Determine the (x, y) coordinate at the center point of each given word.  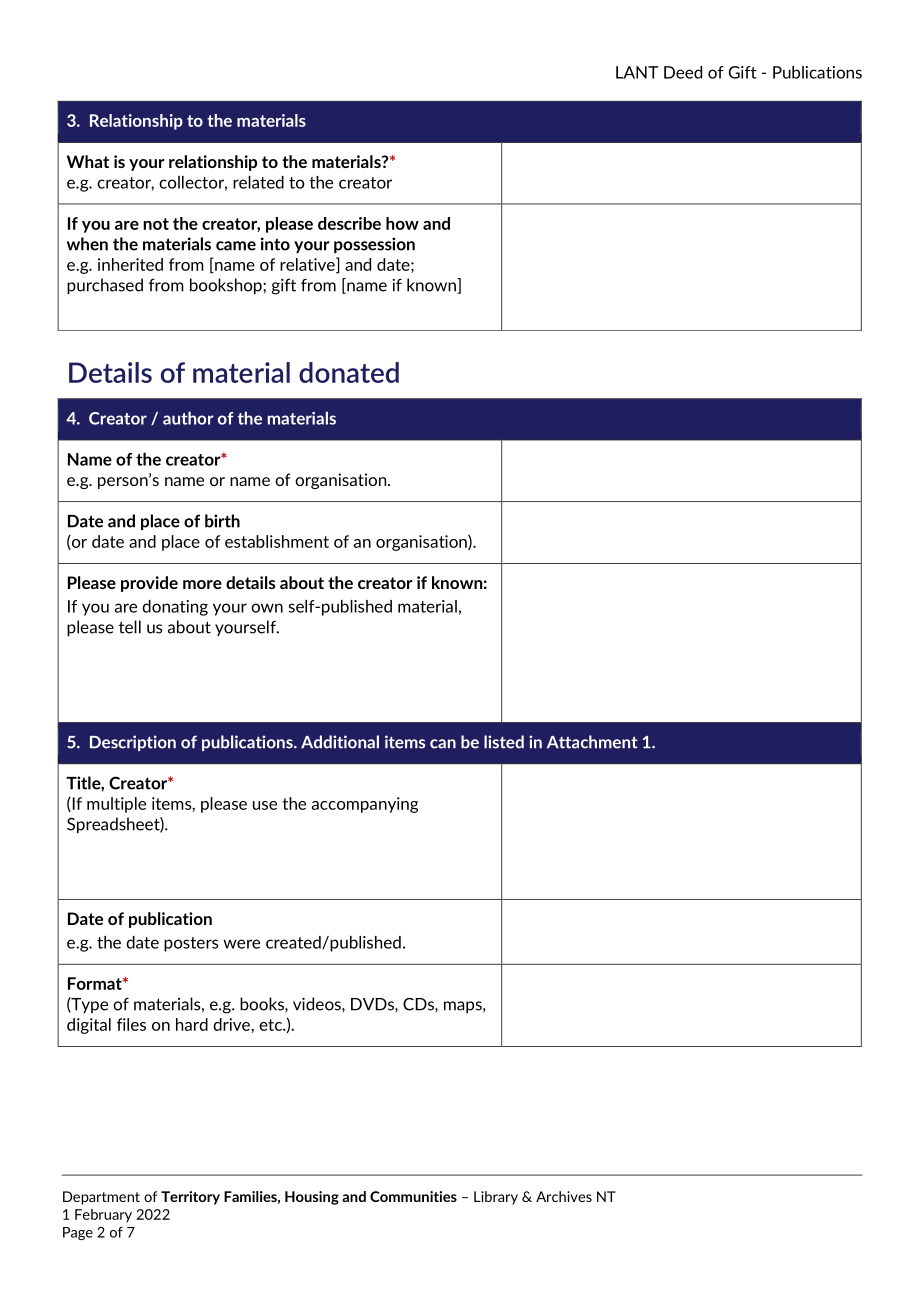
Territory (190, 1198)
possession (374, 245)
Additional (340, 742)
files (131, 1024)
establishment (277, 541)
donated (349, 372)
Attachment (592, 742)
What (88, 161)
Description (133, 743)
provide (149, 584)
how (402, 223)
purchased (105, 286)
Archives (564, 1196)
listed (504, 742)
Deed (683, 72)
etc (271, 1025)
